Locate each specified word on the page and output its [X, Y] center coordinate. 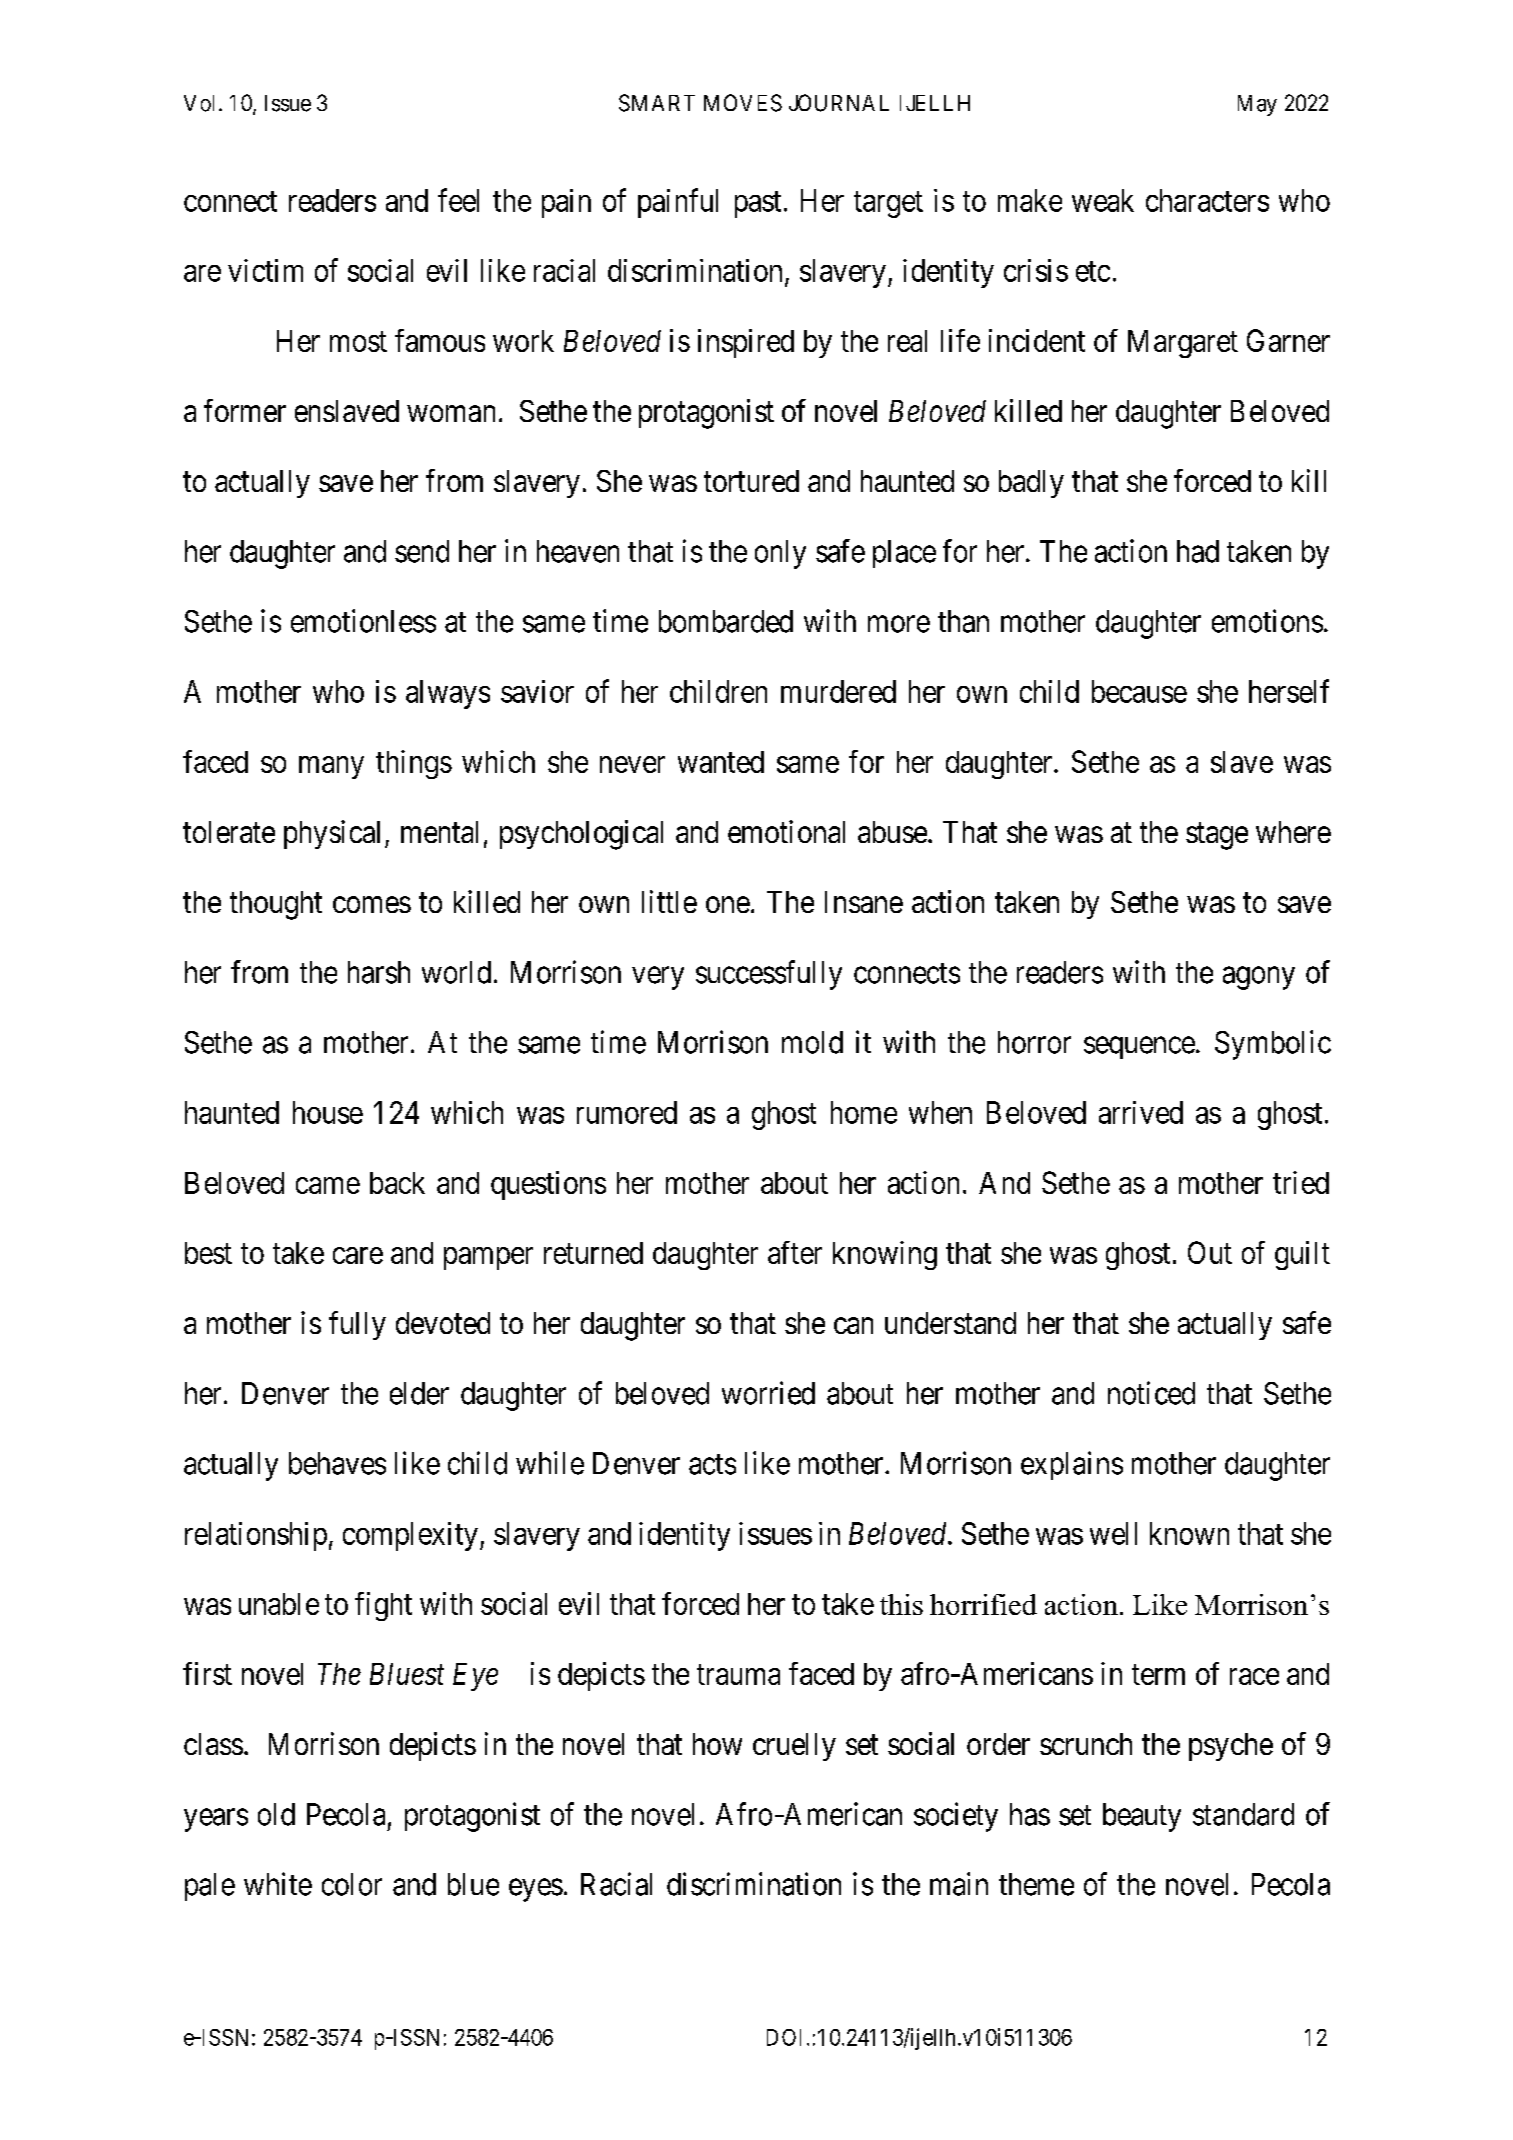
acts [712, 1464]
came [328, 1185]
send [422, 551]
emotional [786, 831]
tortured [751, 481]
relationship [256, 1536]
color [352, 1884]
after [795, 1252]
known [1189, 1533]
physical [332, 834]
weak [1103, 200]
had [1198, 551]
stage [1217, 836]
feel [458, 200]
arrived [1141, 1112]
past [758, 204]
